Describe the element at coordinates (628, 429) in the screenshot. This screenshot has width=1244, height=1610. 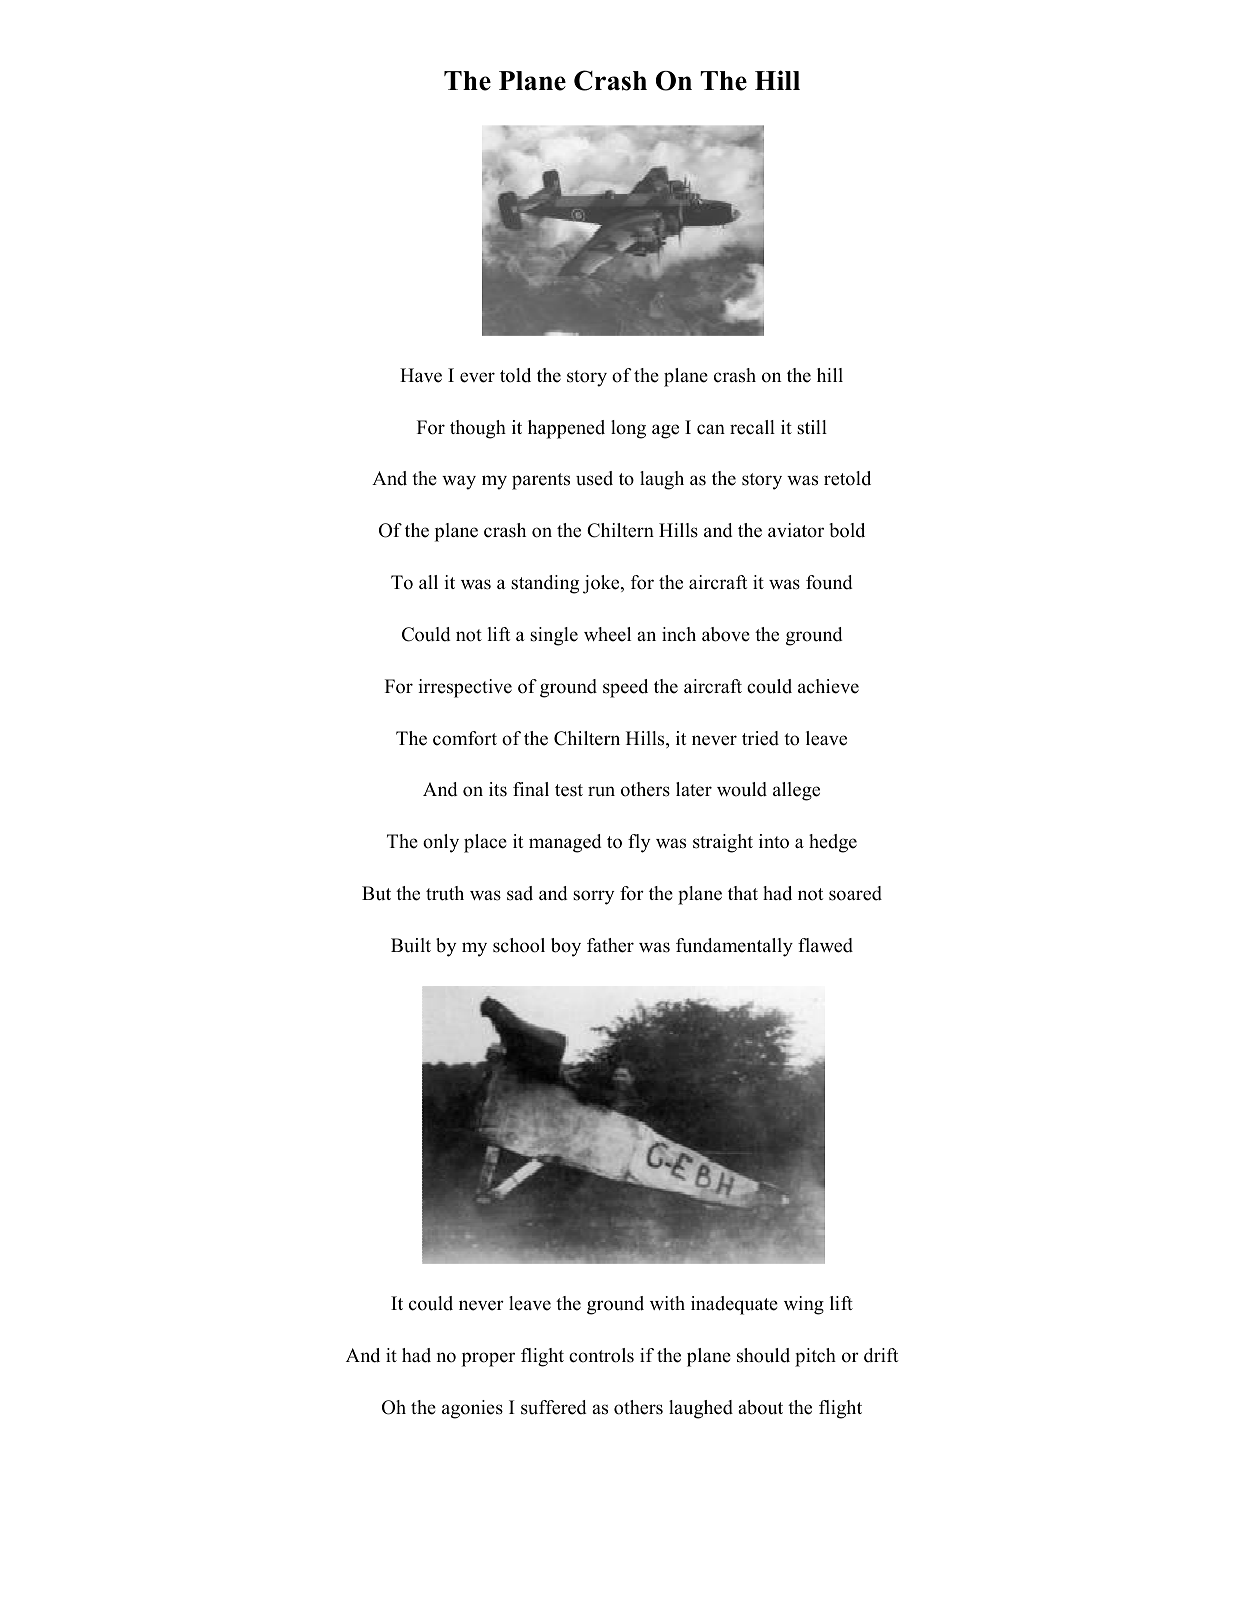
I see `long` at that location.
